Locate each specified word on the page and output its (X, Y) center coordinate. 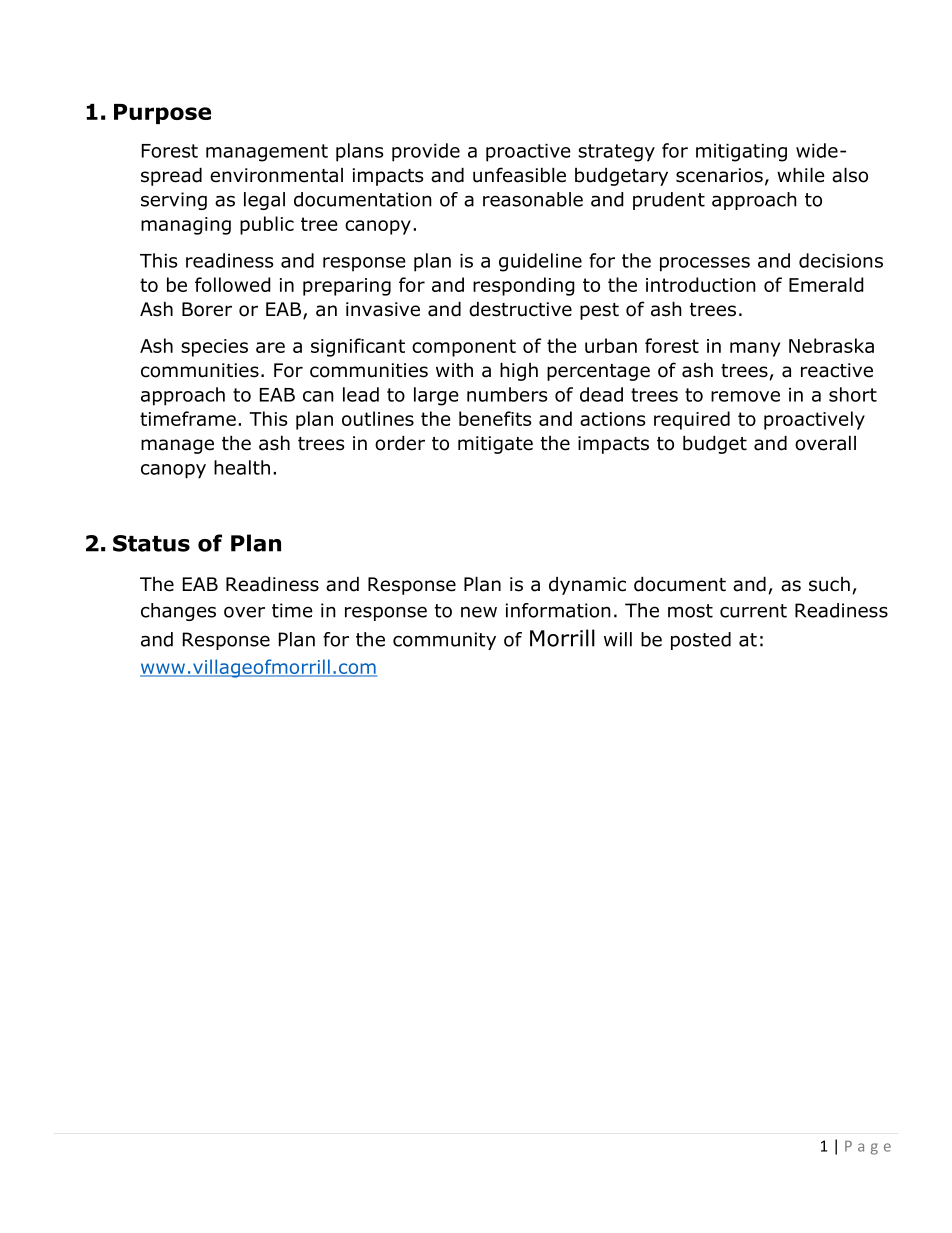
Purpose (162, 114)
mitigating (741, 153)
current (753, 611)
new (479, 612)
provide (426, 152)
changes (178, 612)
